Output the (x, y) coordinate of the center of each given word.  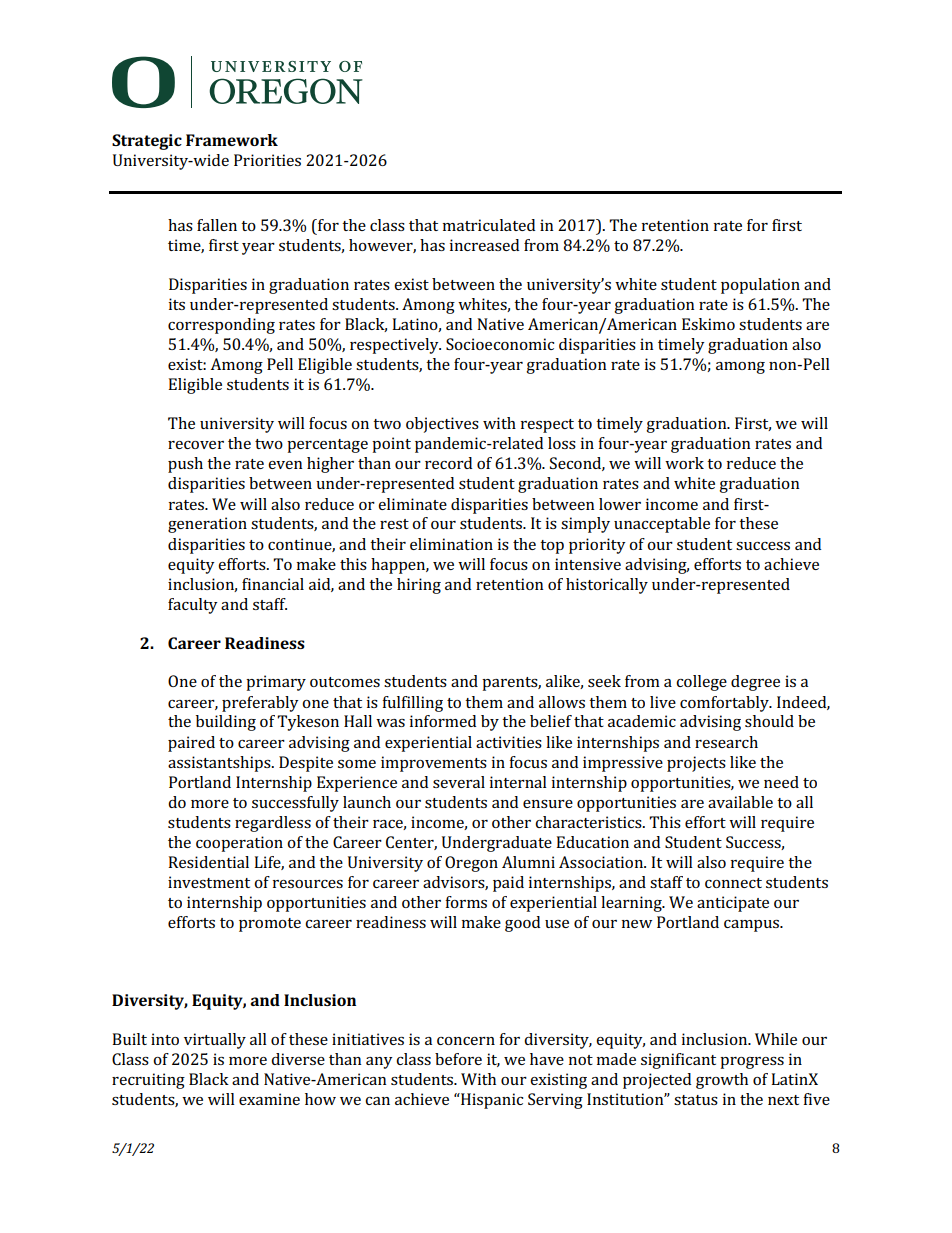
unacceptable (662, 525)
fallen (217, 225)
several (459, 782)
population (760, 286)
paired (191, 744)
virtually (215, 1041)
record (448, 463)
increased (484, 245)
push (185, 465)
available (740, 802)
